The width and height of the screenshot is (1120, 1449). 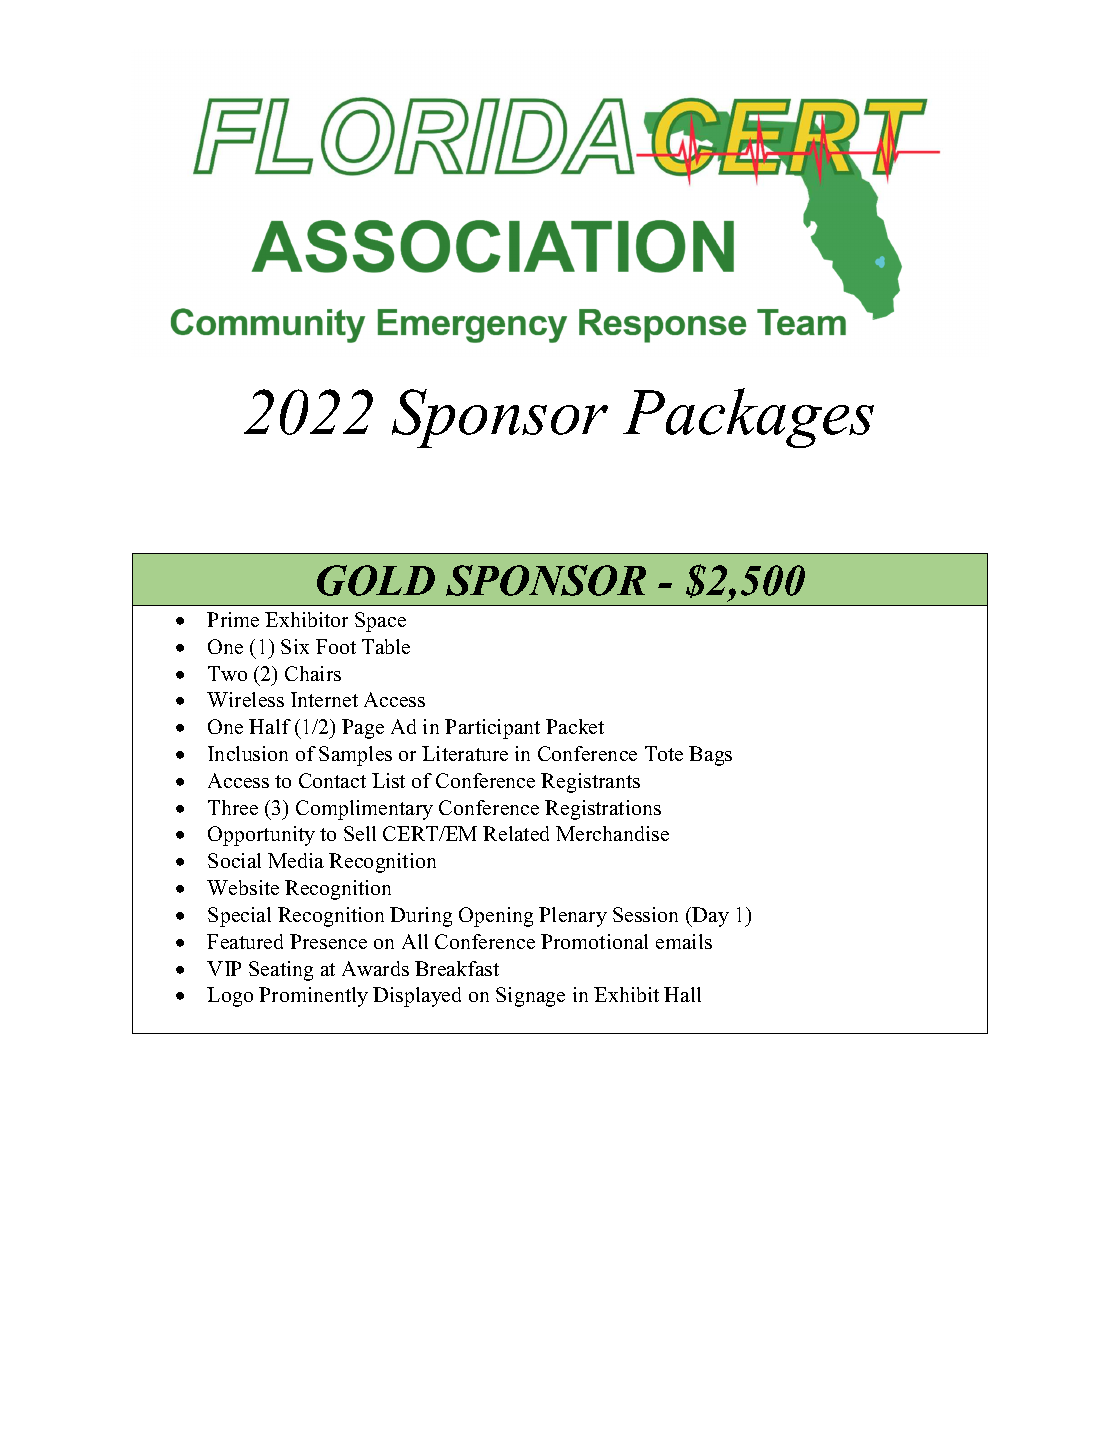 I want to click on Table, so click(x=386, y=646).
